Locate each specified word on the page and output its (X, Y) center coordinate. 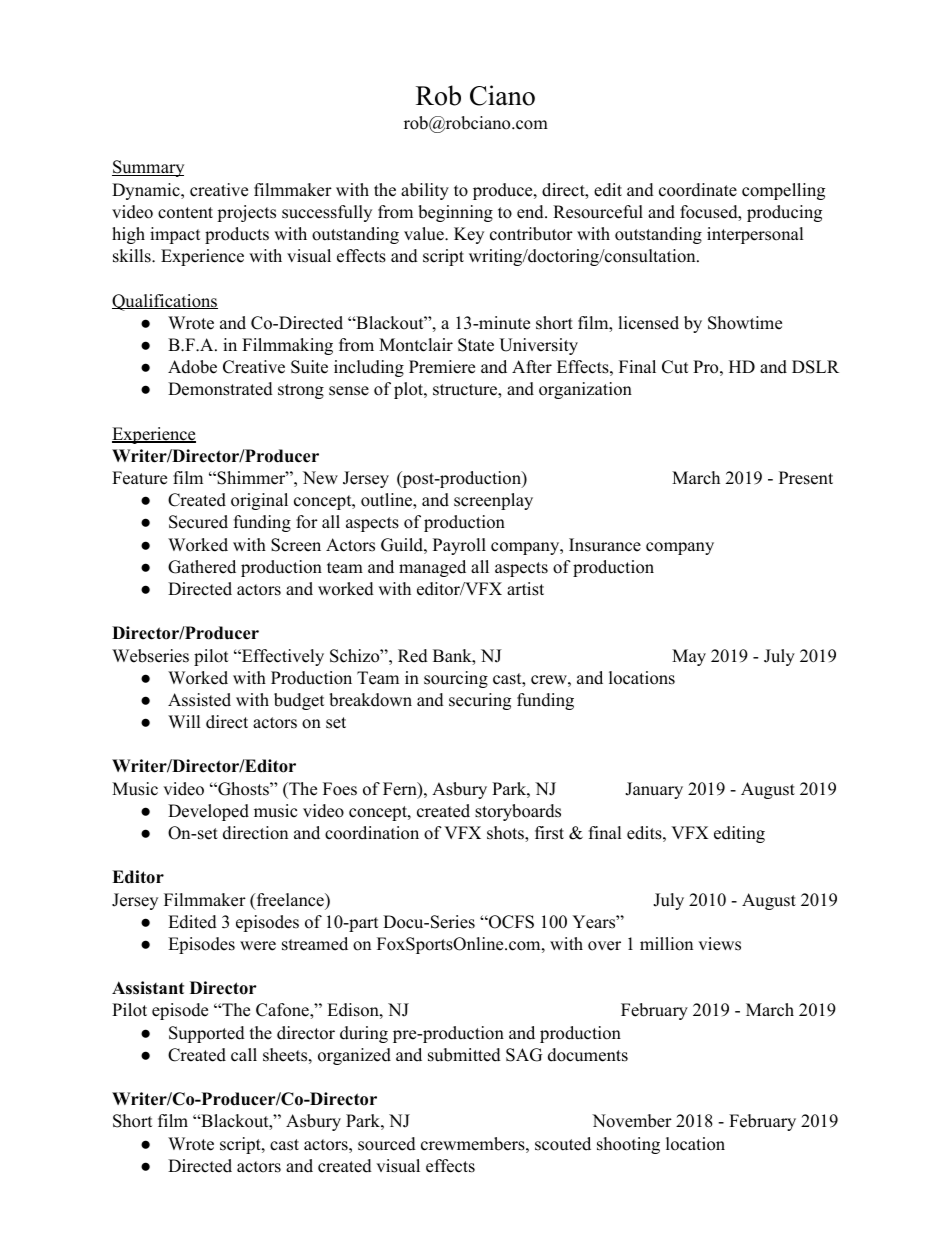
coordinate (698, 190)
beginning (455, 213)
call (244, 1055)
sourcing (456, 679)
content (185, 213)
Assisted (199, 700)
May (689, 657)
